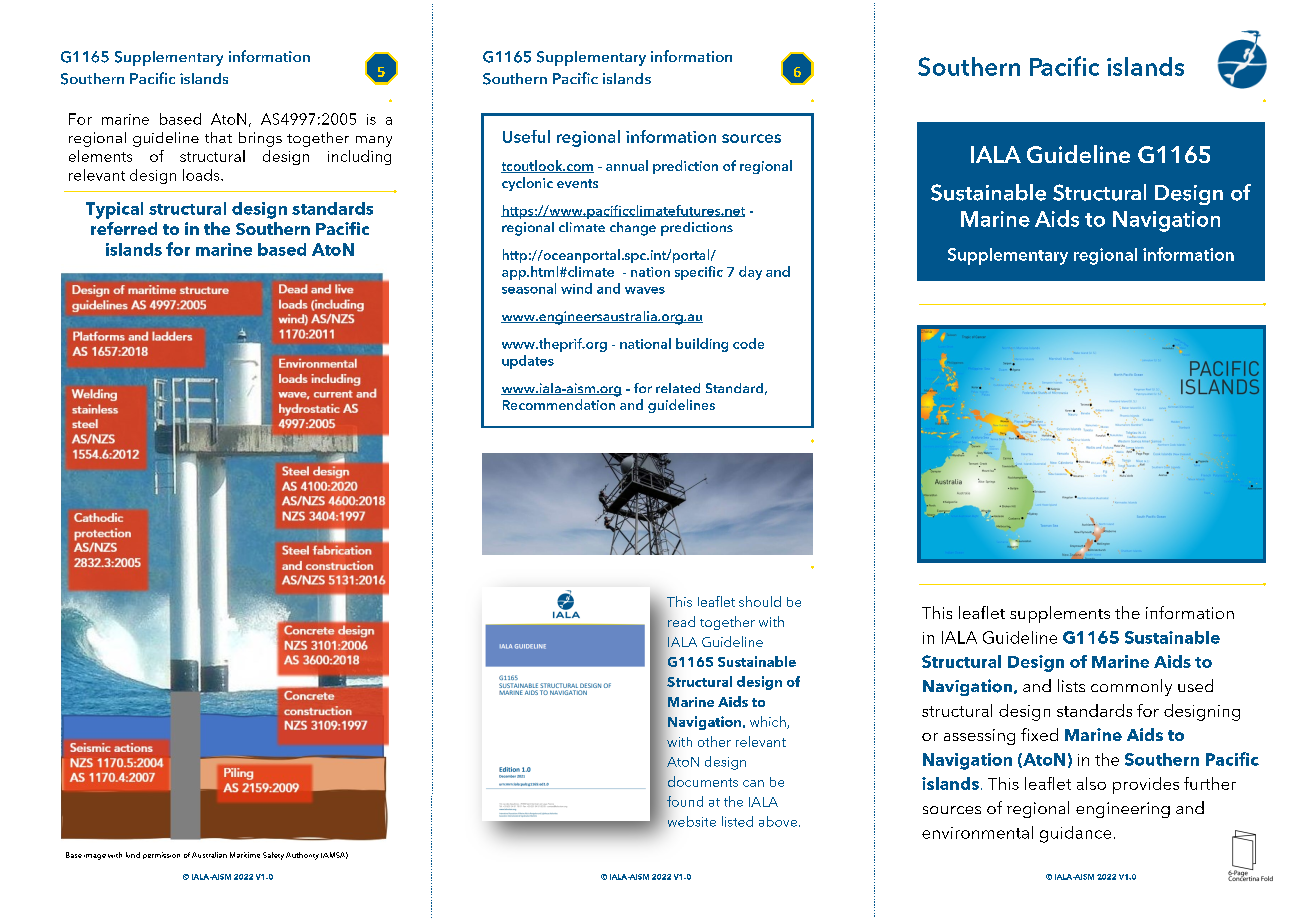  What do you see at coordinates (1060, 614) in the image?
I see `supplements` at bounding box center [1060, 614].
